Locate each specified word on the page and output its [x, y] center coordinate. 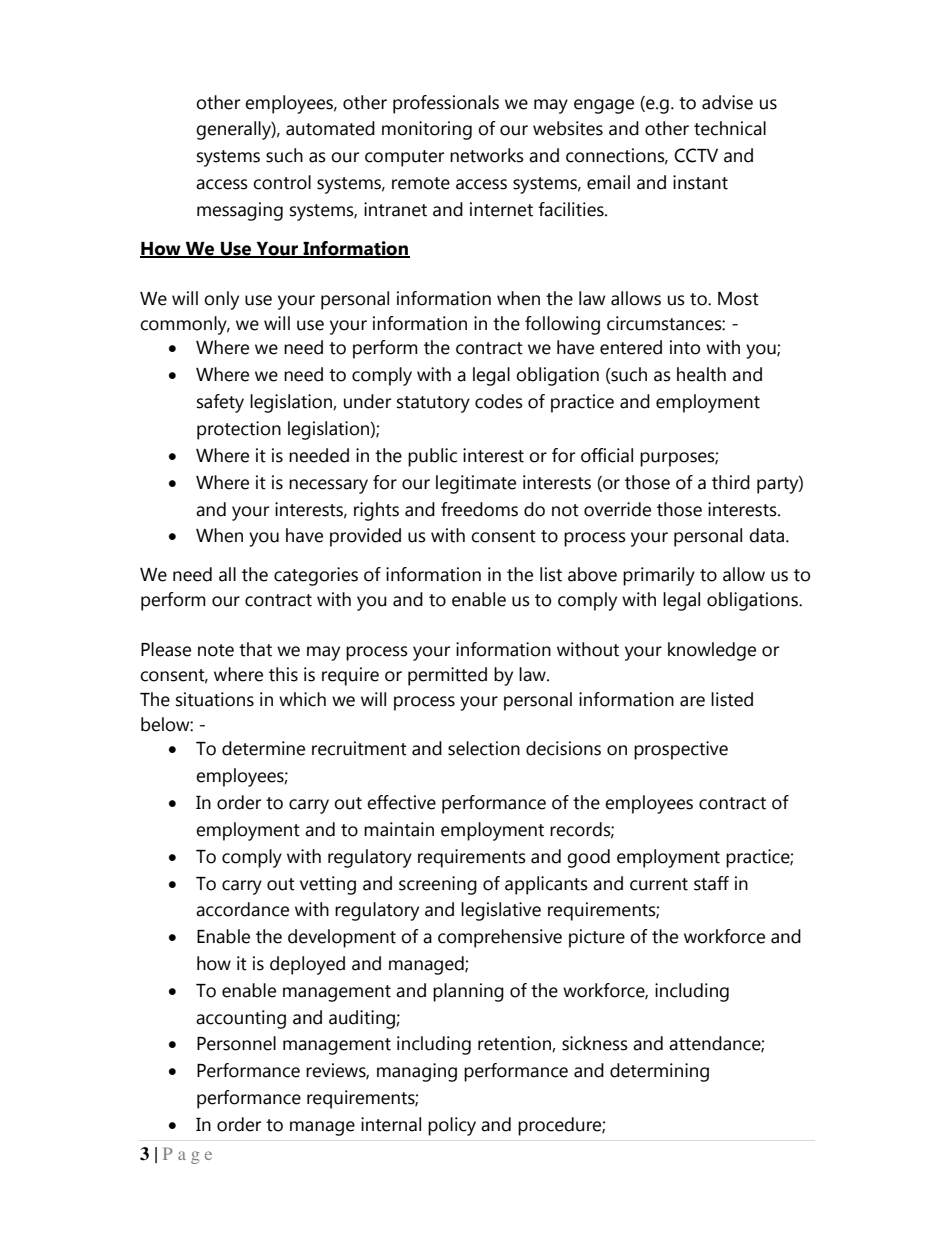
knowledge [712, 651]
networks [487, 155]
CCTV [696, 155]
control [282, 182]
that [255, 649]
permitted [447, 676]
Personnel [236, 1043]
